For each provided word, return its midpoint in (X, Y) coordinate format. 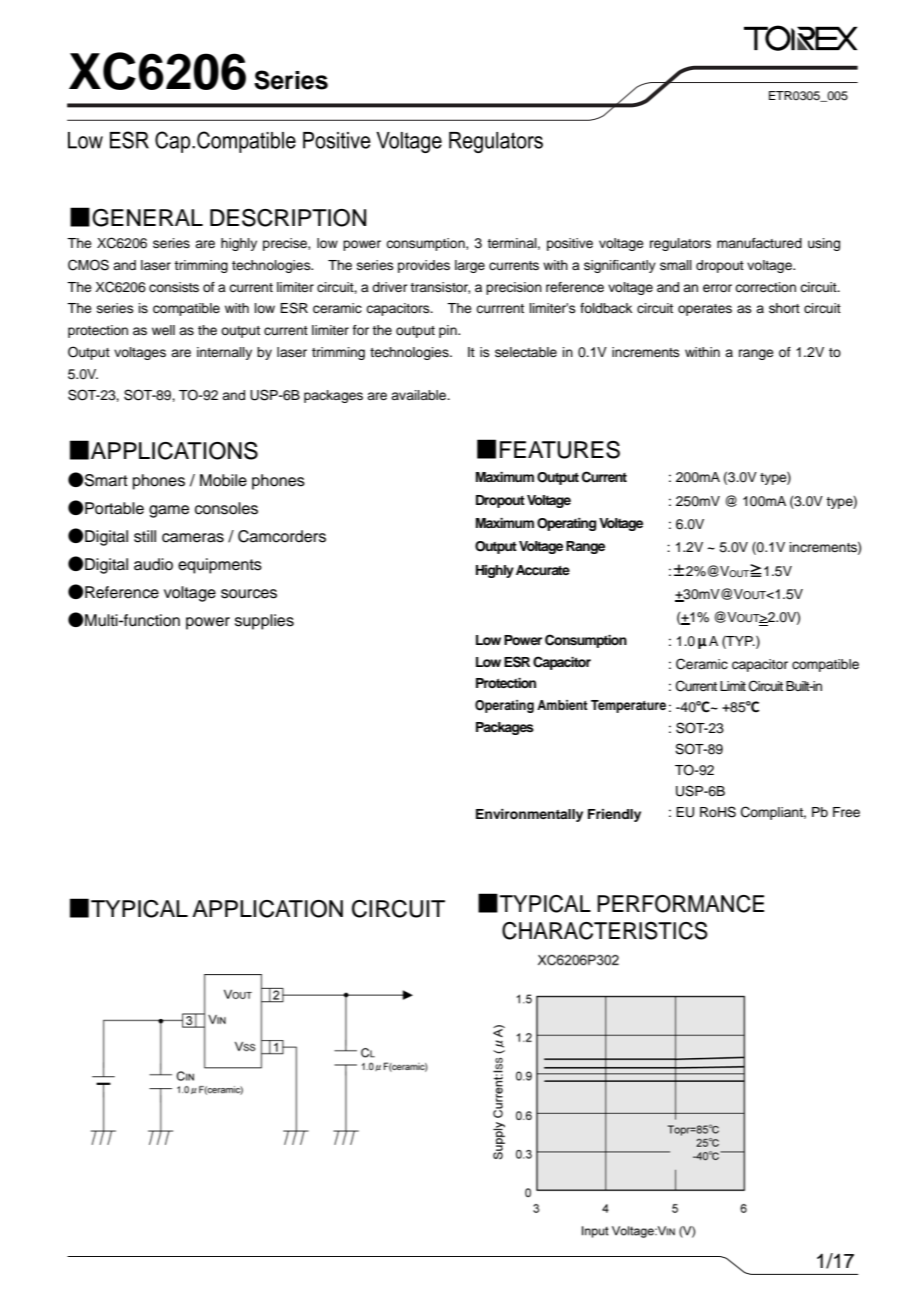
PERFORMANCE (680, 904)
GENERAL (147, 218)
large (470, 266)
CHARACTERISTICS (605, 931)
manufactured (759, 243)
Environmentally (529, 815)
